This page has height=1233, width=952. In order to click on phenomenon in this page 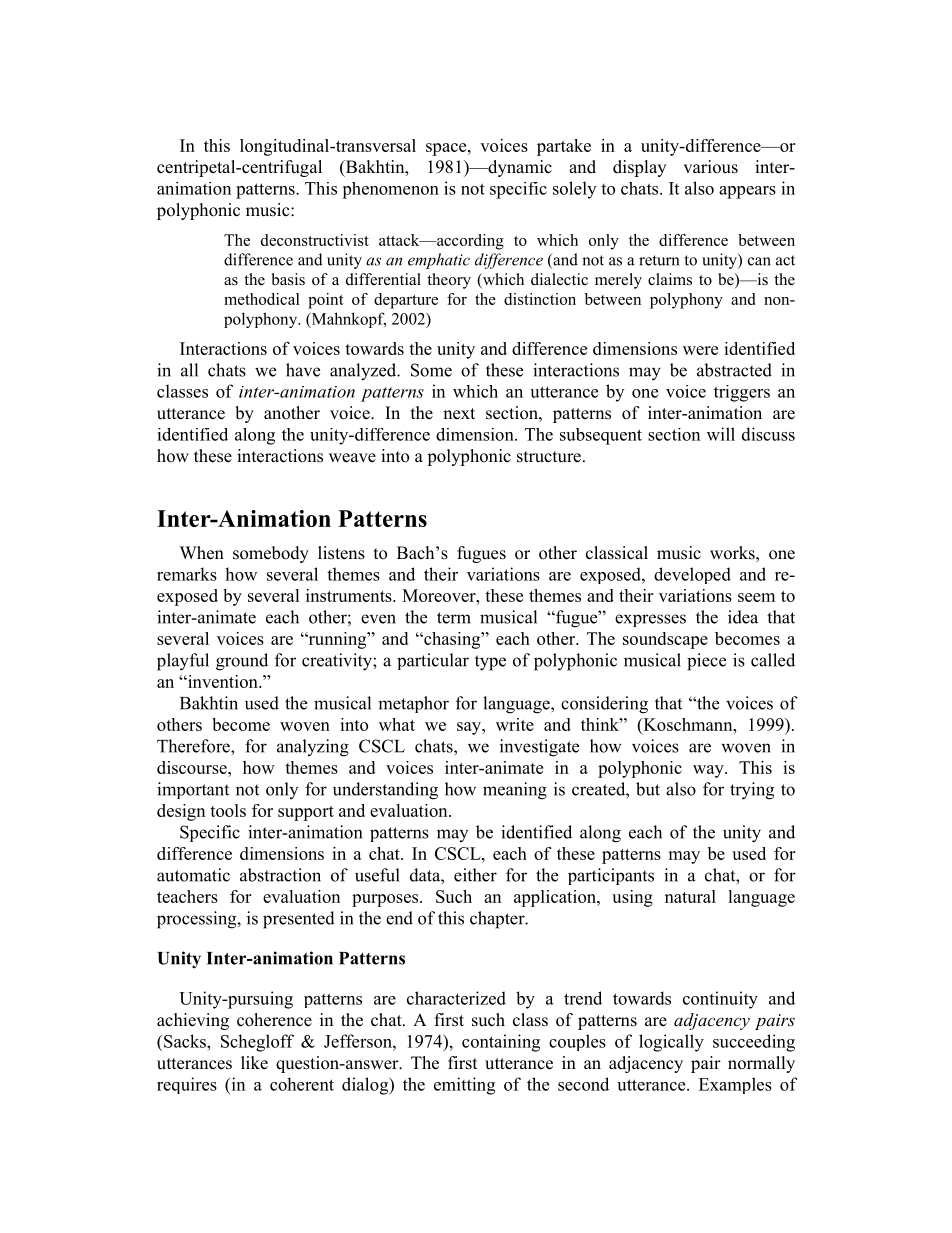, I will do `click(390, 190)`.
